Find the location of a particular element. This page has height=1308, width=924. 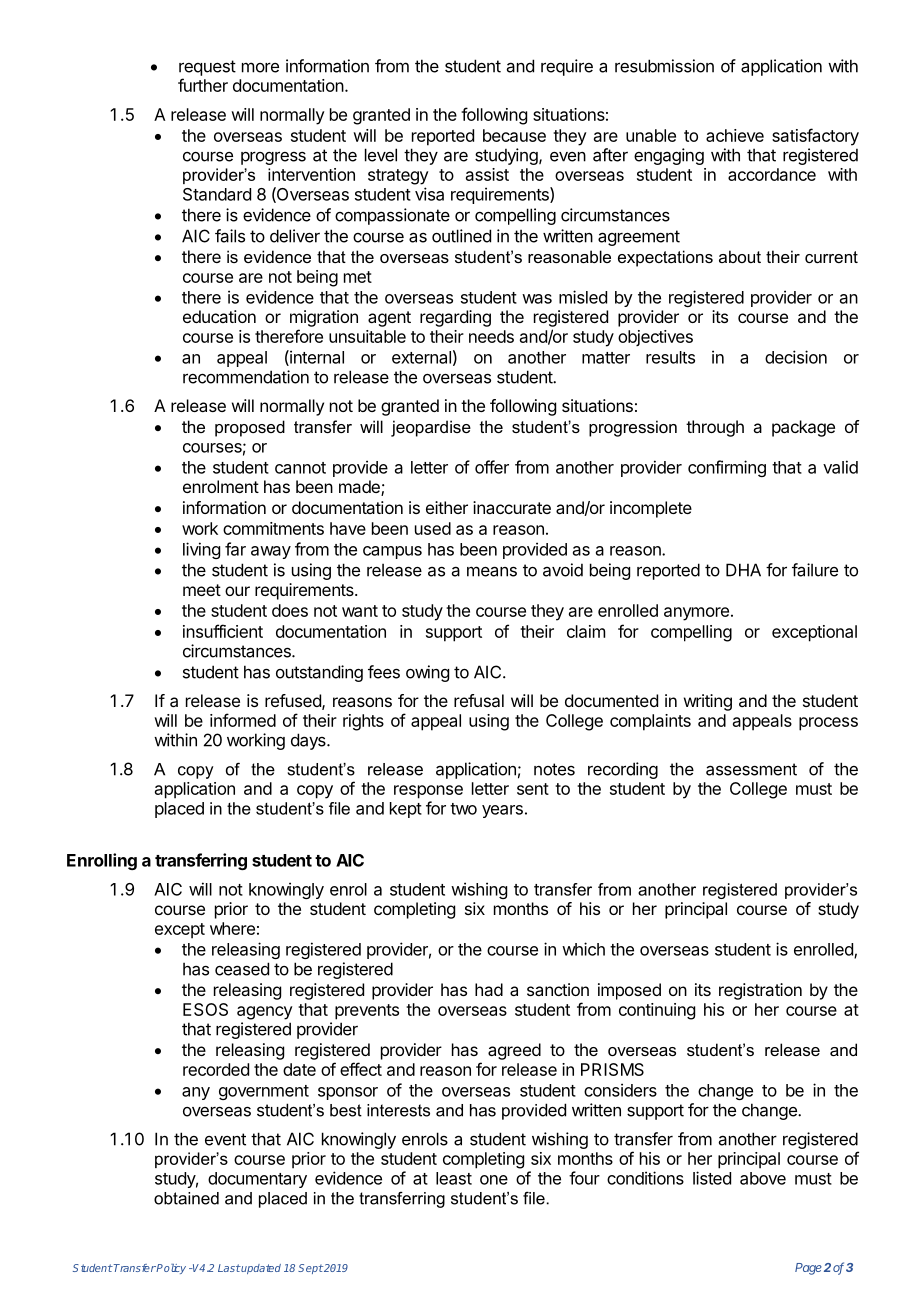

ceased is located at coordinates (242, 969).
